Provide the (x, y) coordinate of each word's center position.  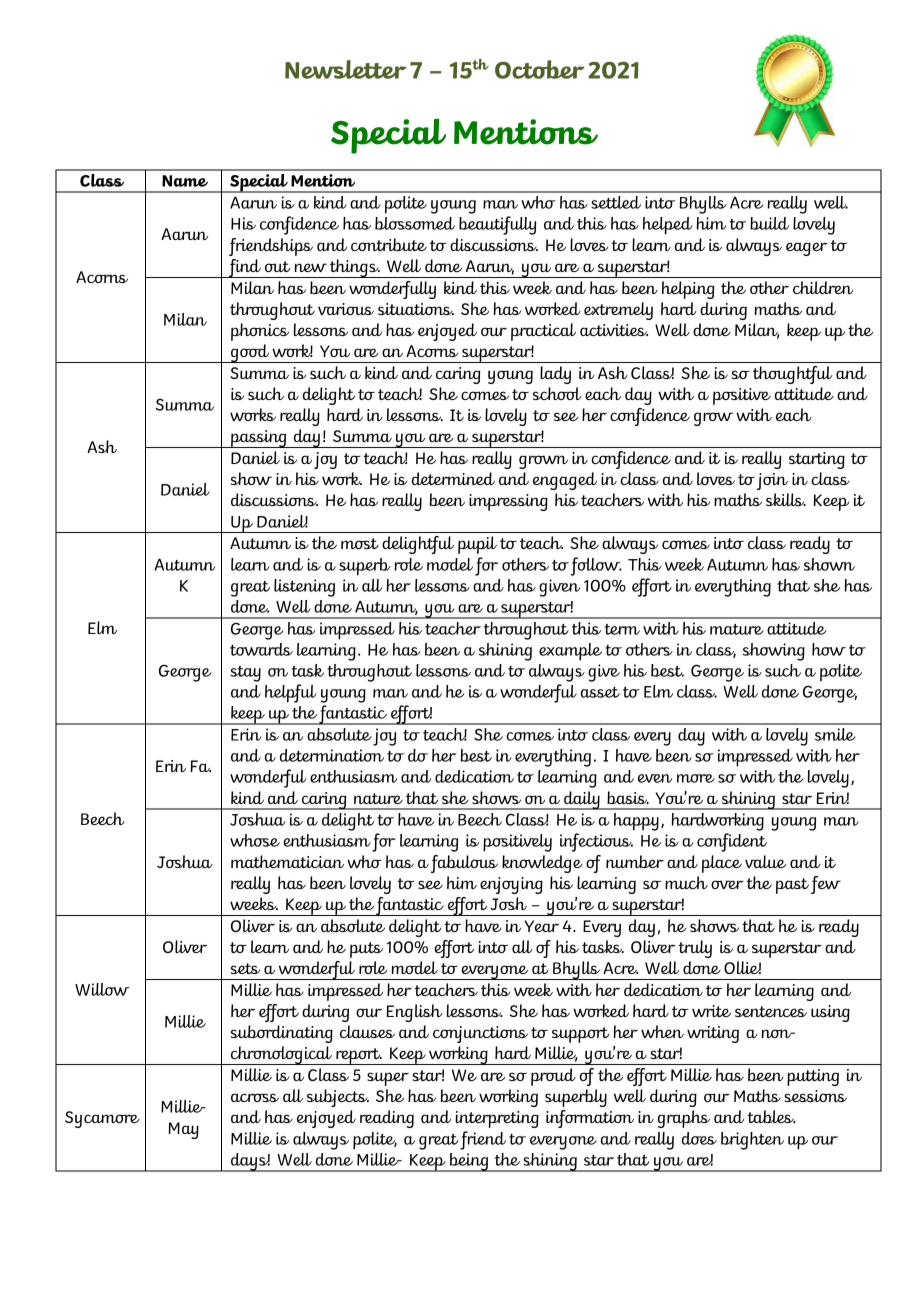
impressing (508, 502)
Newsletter (345, 69)
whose (255, 840)
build (769, 223)
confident (732, 842)
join (772, 481)
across (255, 1097)
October (540, 69)
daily (582, 800)
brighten (752, 1141)
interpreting (497, 1119)
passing (259, 439)
